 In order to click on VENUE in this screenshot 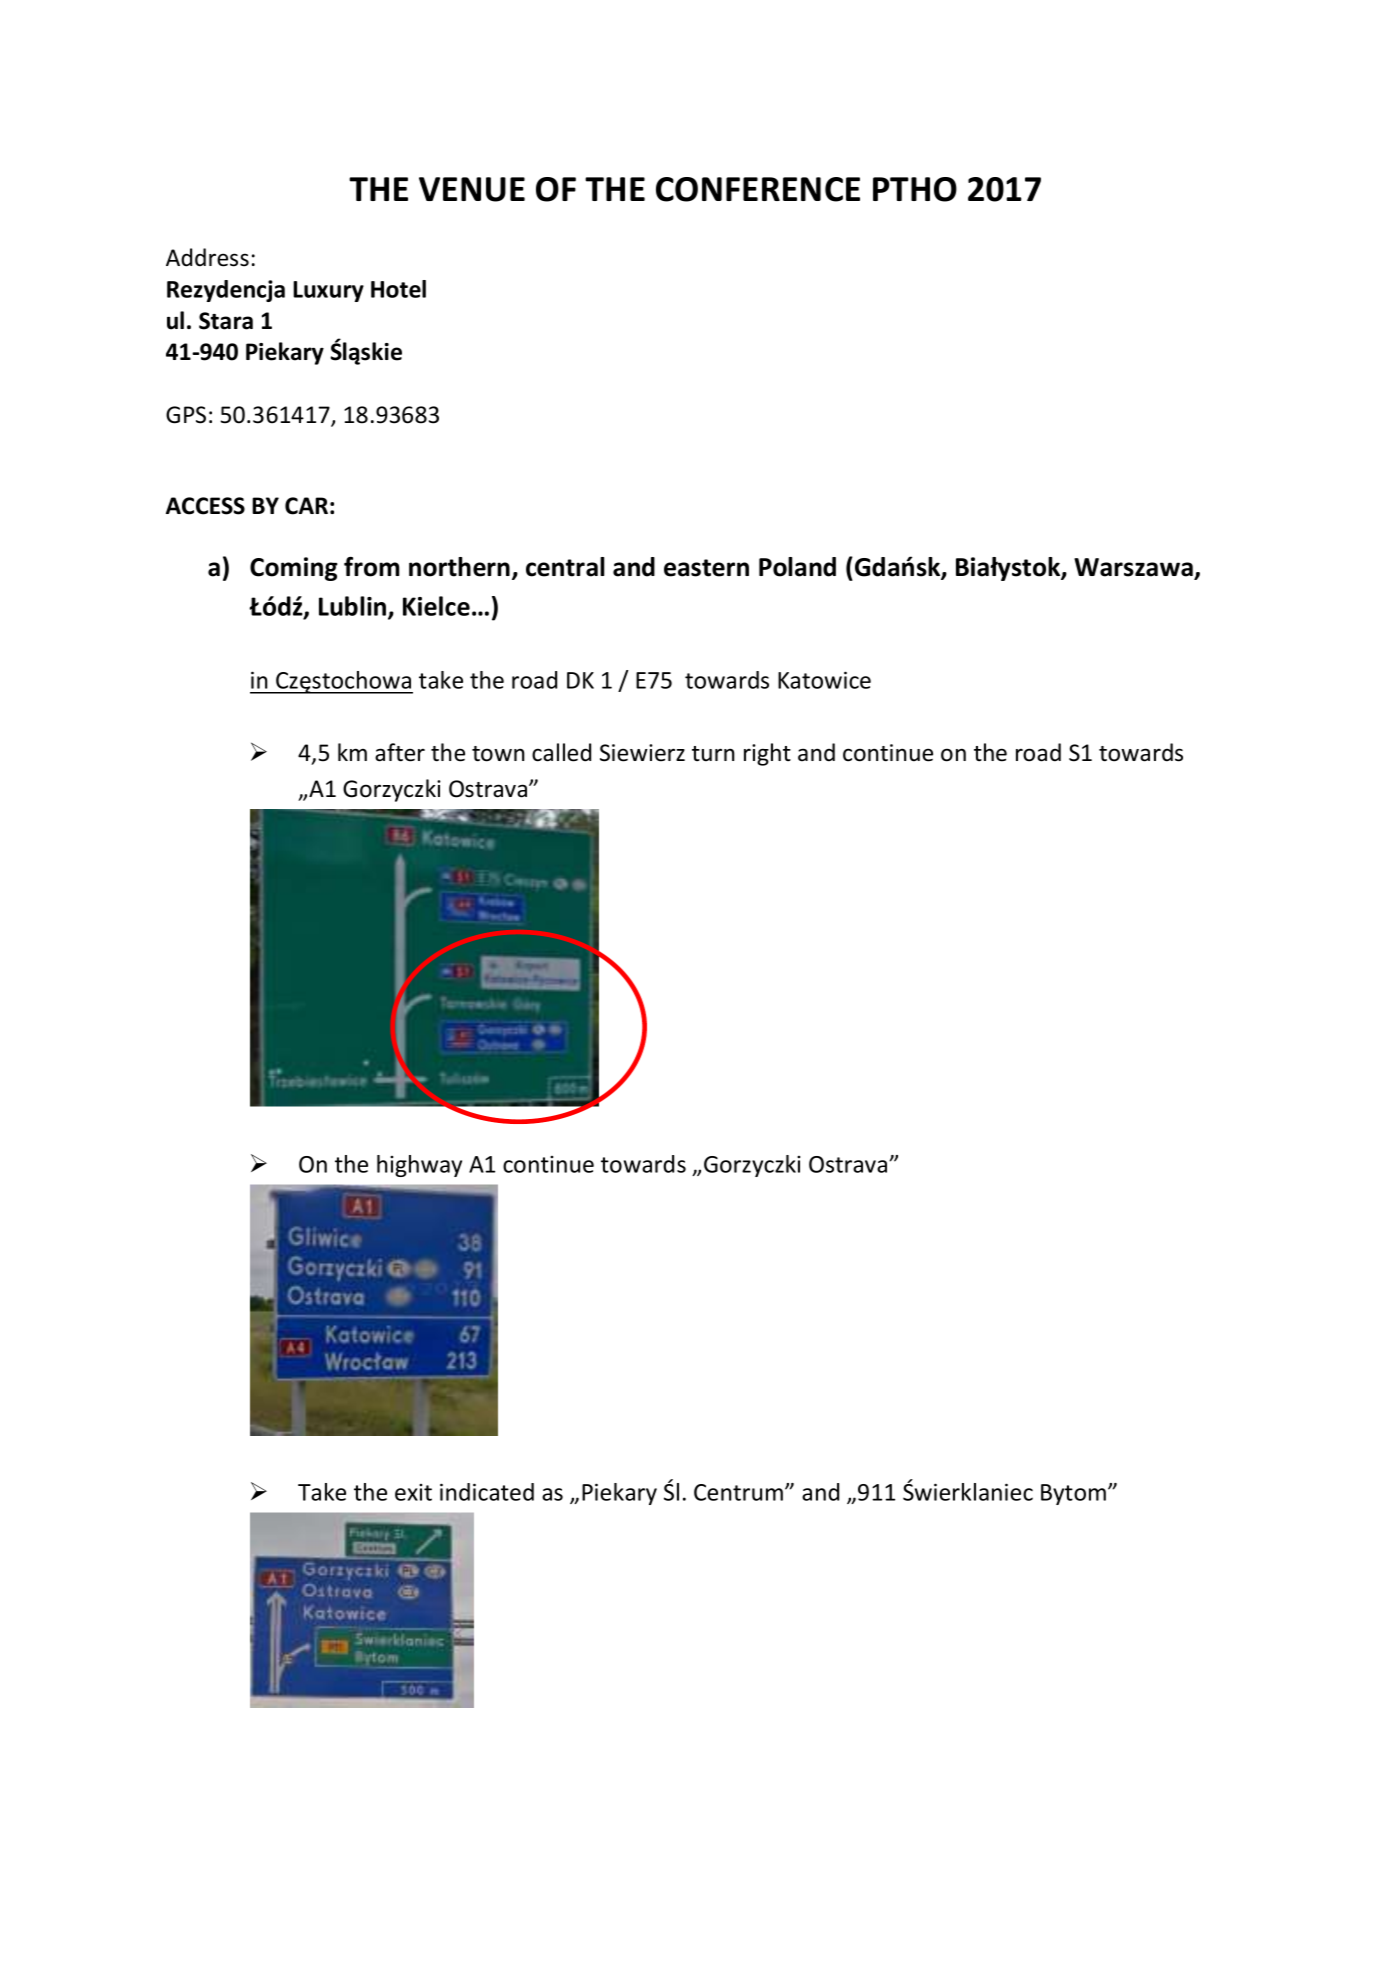, I will do `click(472, 189)`.
